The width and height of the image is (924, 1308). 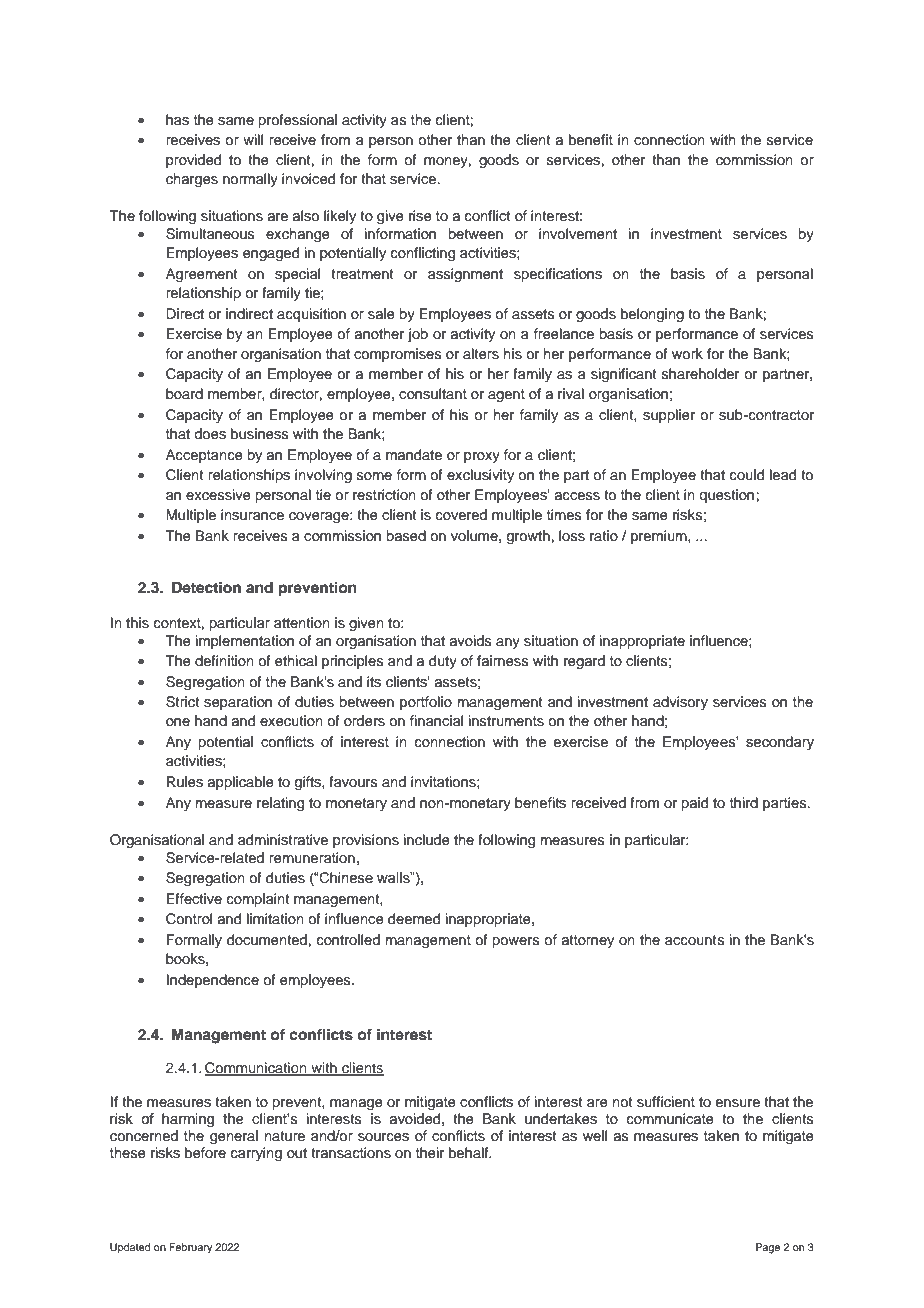 I want to click on supplier, so click(x=669, y=416).
